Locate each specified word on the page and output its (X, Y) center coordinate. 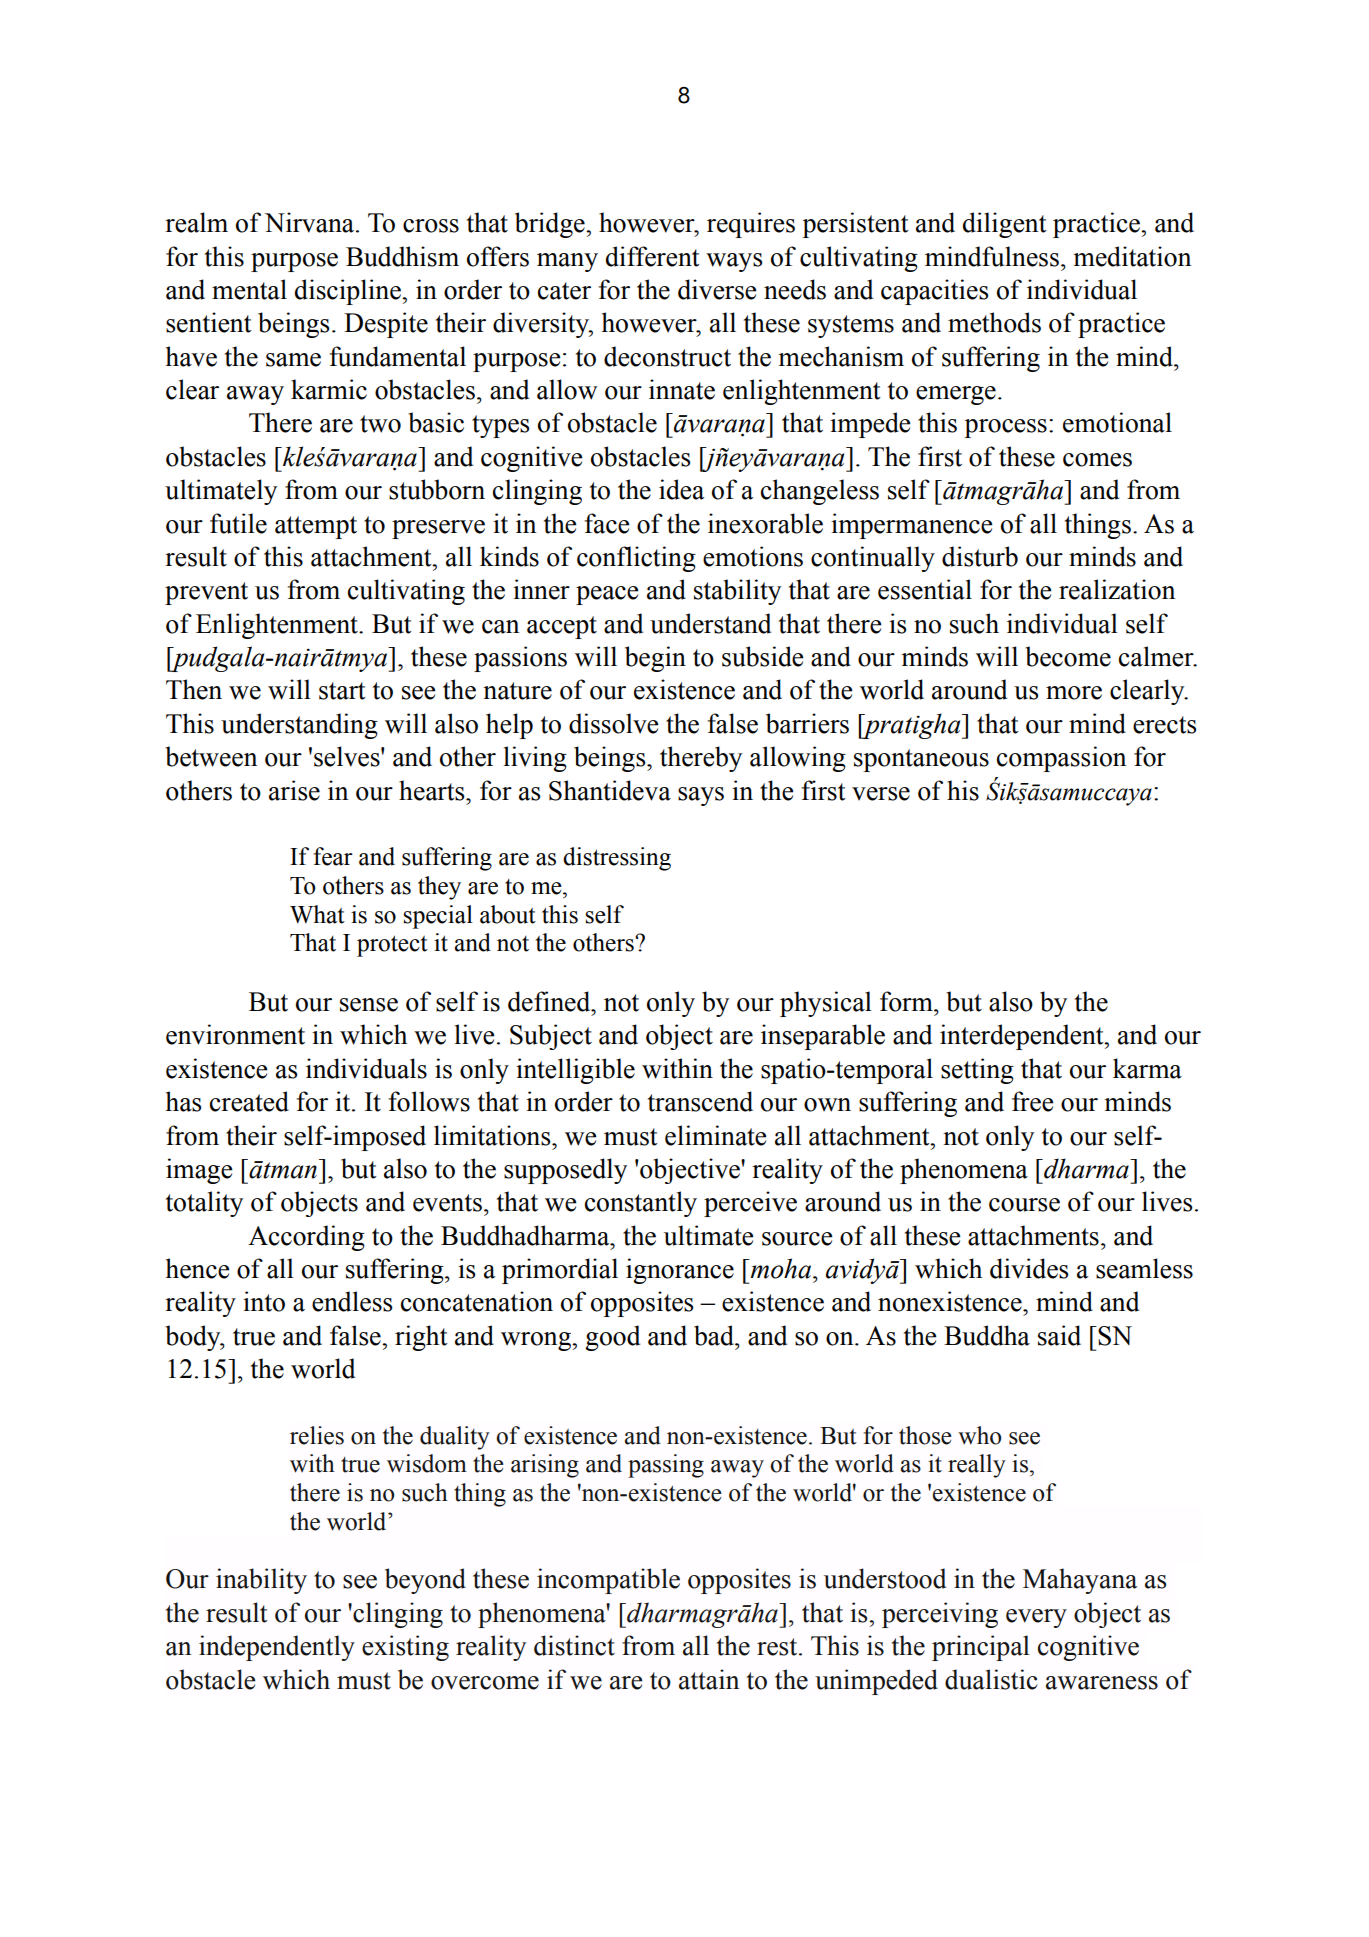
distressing (617, 859)
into (264, 1301)
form (907, 1001)
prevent (206, 593)
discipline (349, 292)
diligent (1005, 225)
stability (737, 592)
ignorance (680, 1271)
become (1068, 656)
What (317, 914)
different (653, 256)
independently (277, 1648)
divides (1029, 1268)
